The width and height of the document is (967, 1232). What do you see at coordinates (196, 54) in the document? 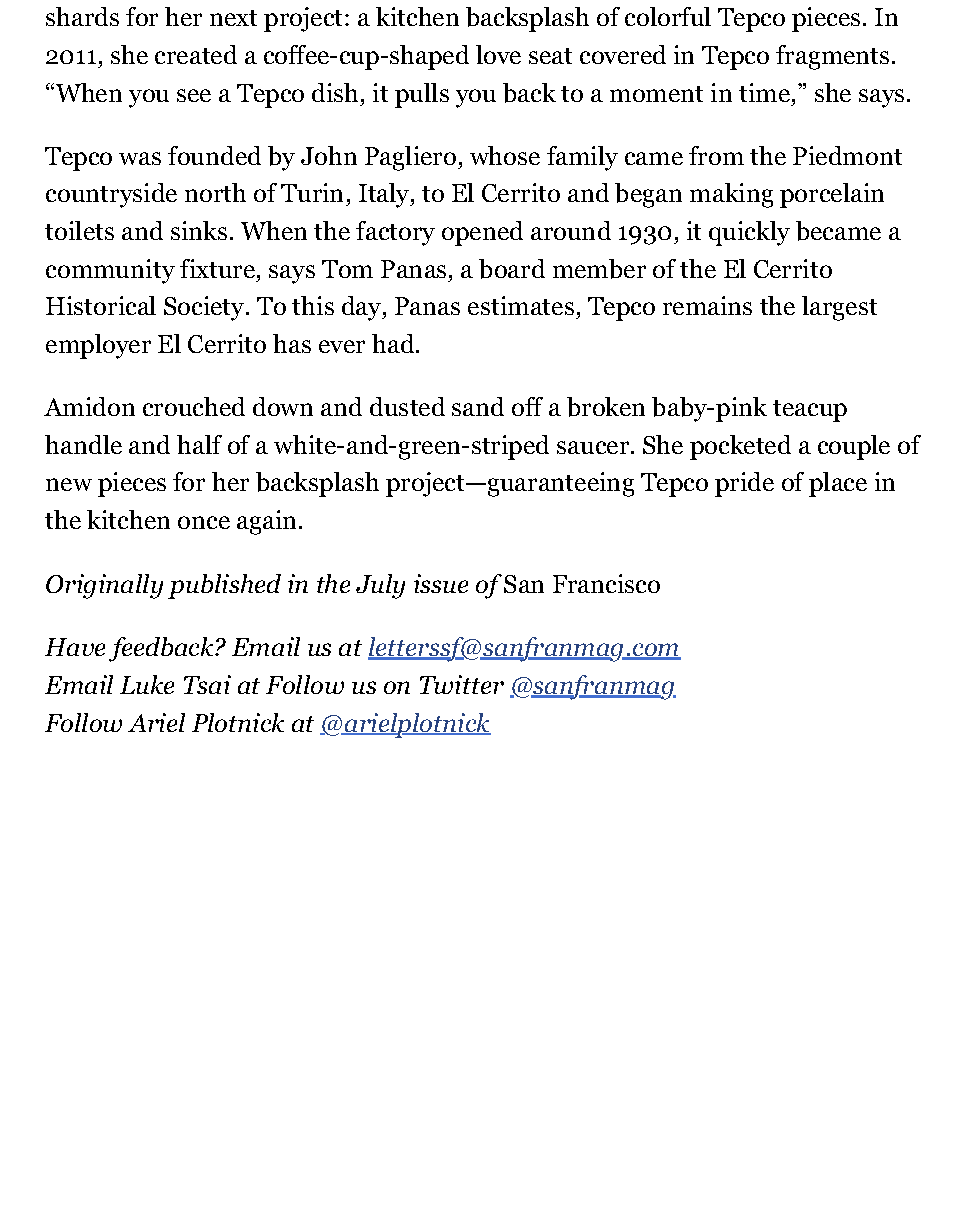
I see `created` at bounding box center [196, 54].
